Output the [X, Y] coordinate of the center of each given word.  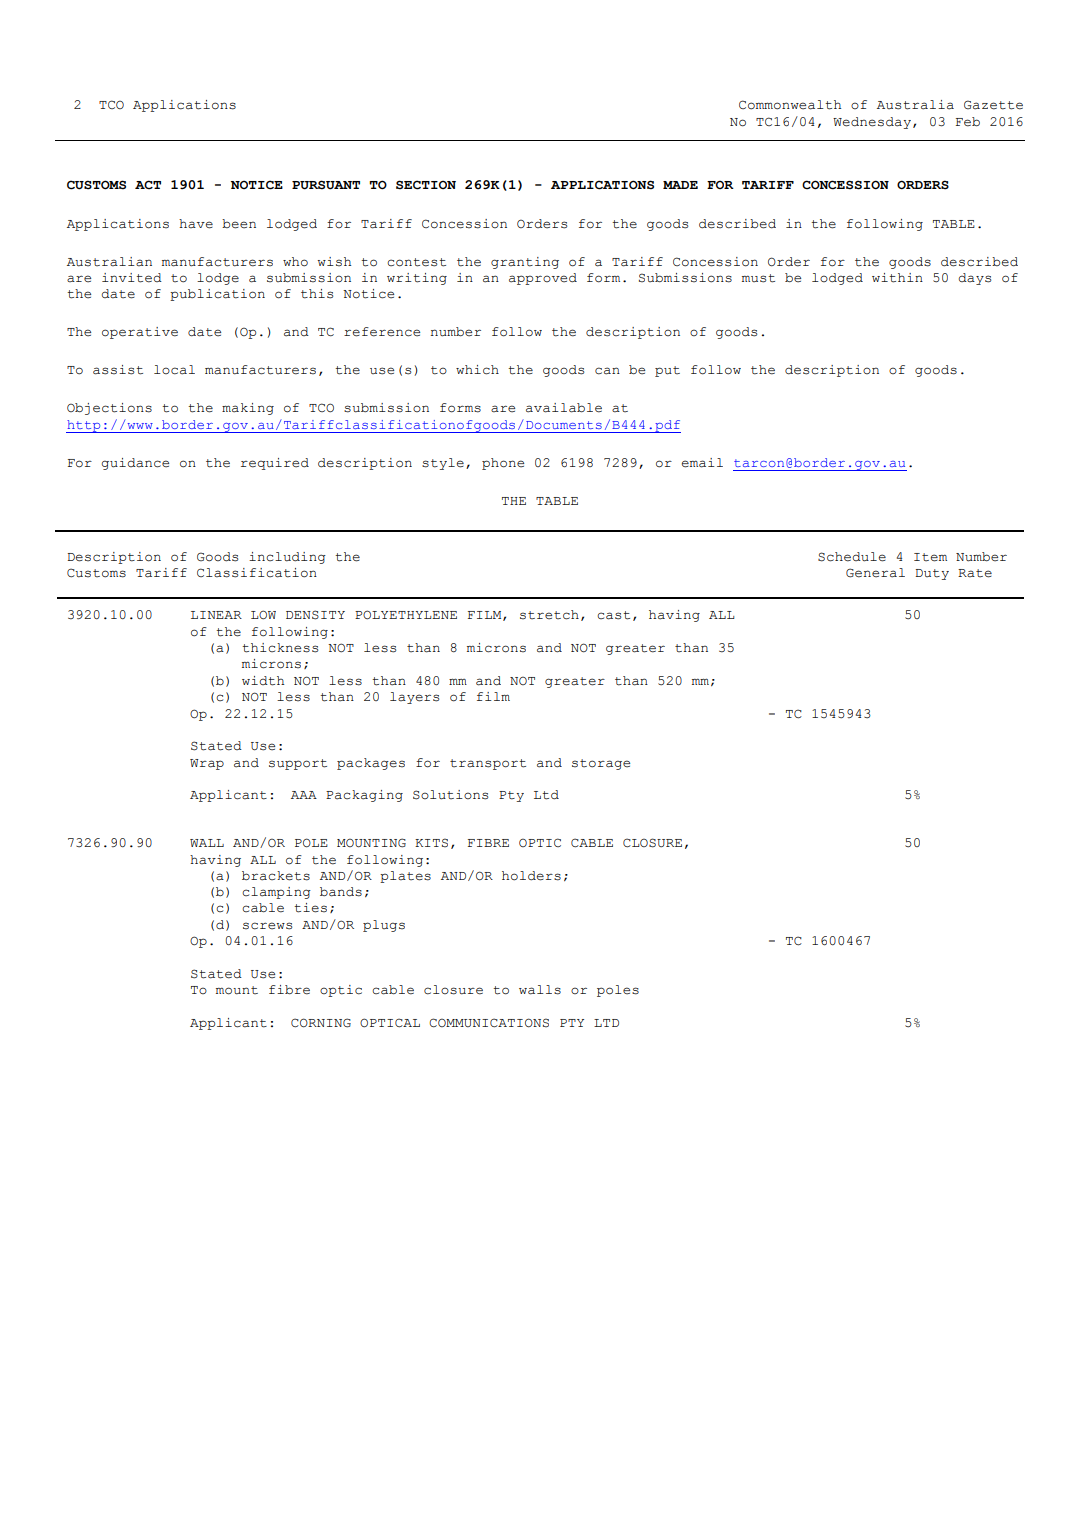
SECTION [426, 185]
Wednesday [873, 123]
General [875, 573]
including [287, 558]
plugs [384, 926]
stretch [549, 615]
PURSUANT [326, 185]
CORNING [321, 1023]
